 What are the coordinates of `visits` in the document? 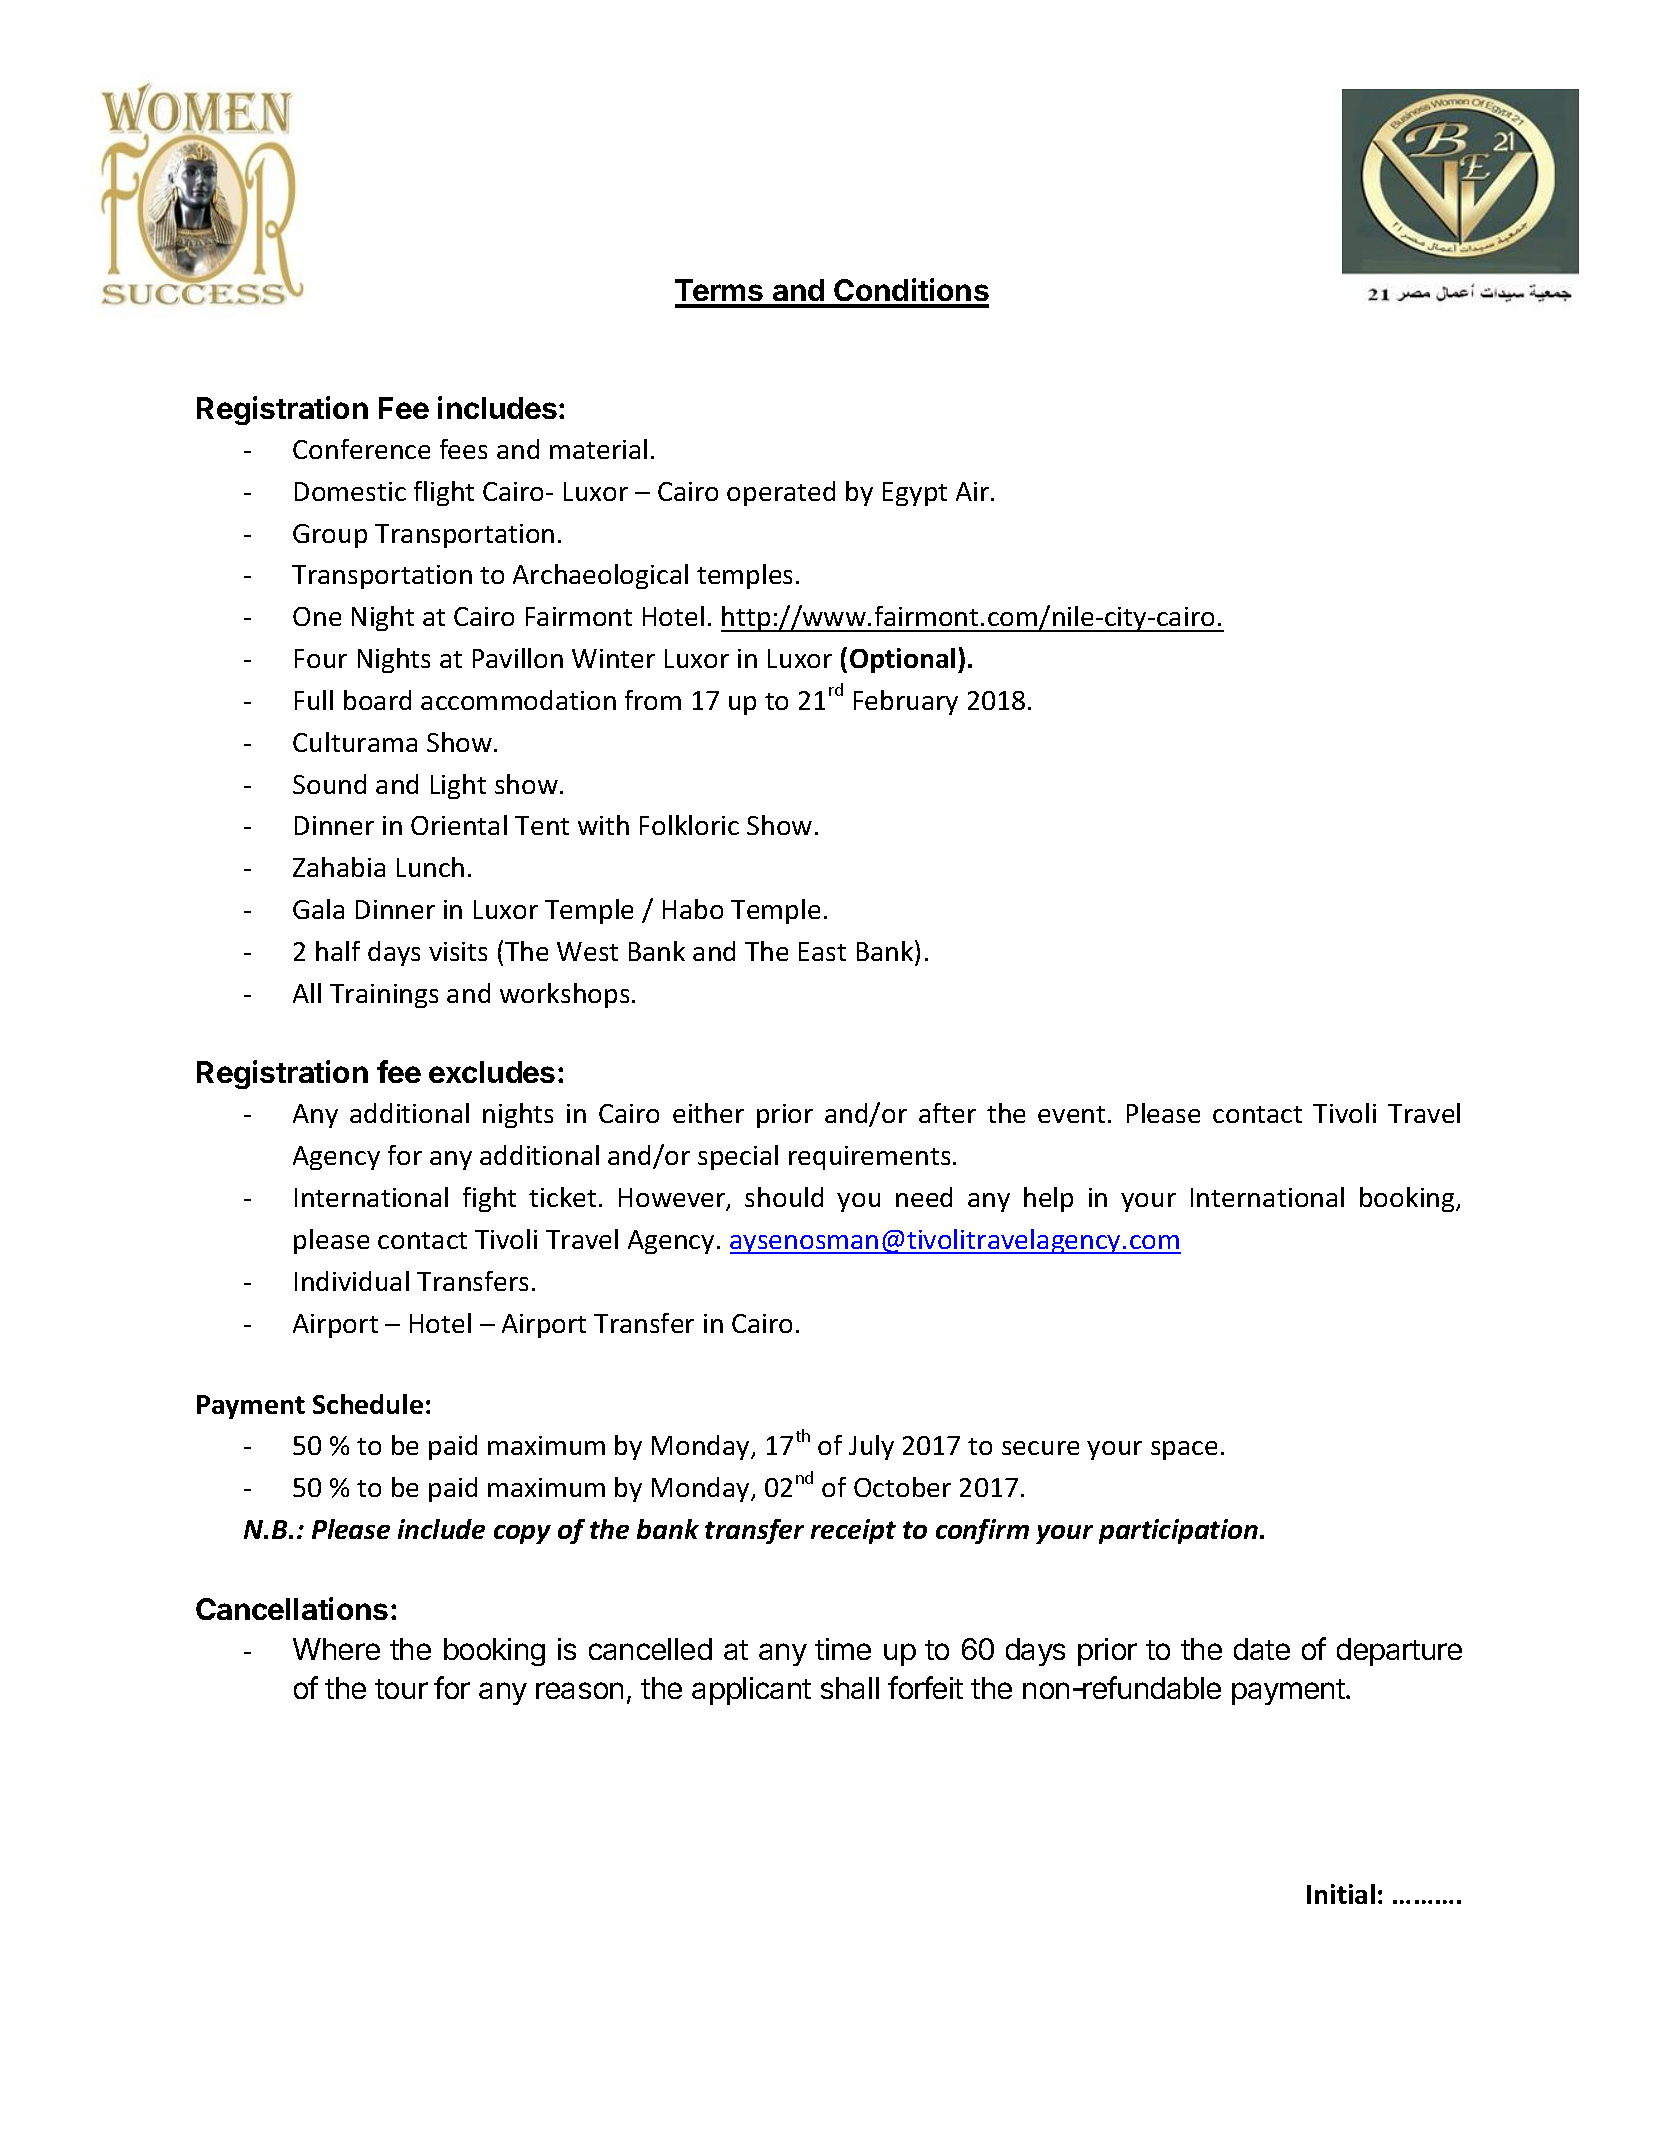 It's located at (458, 951).
